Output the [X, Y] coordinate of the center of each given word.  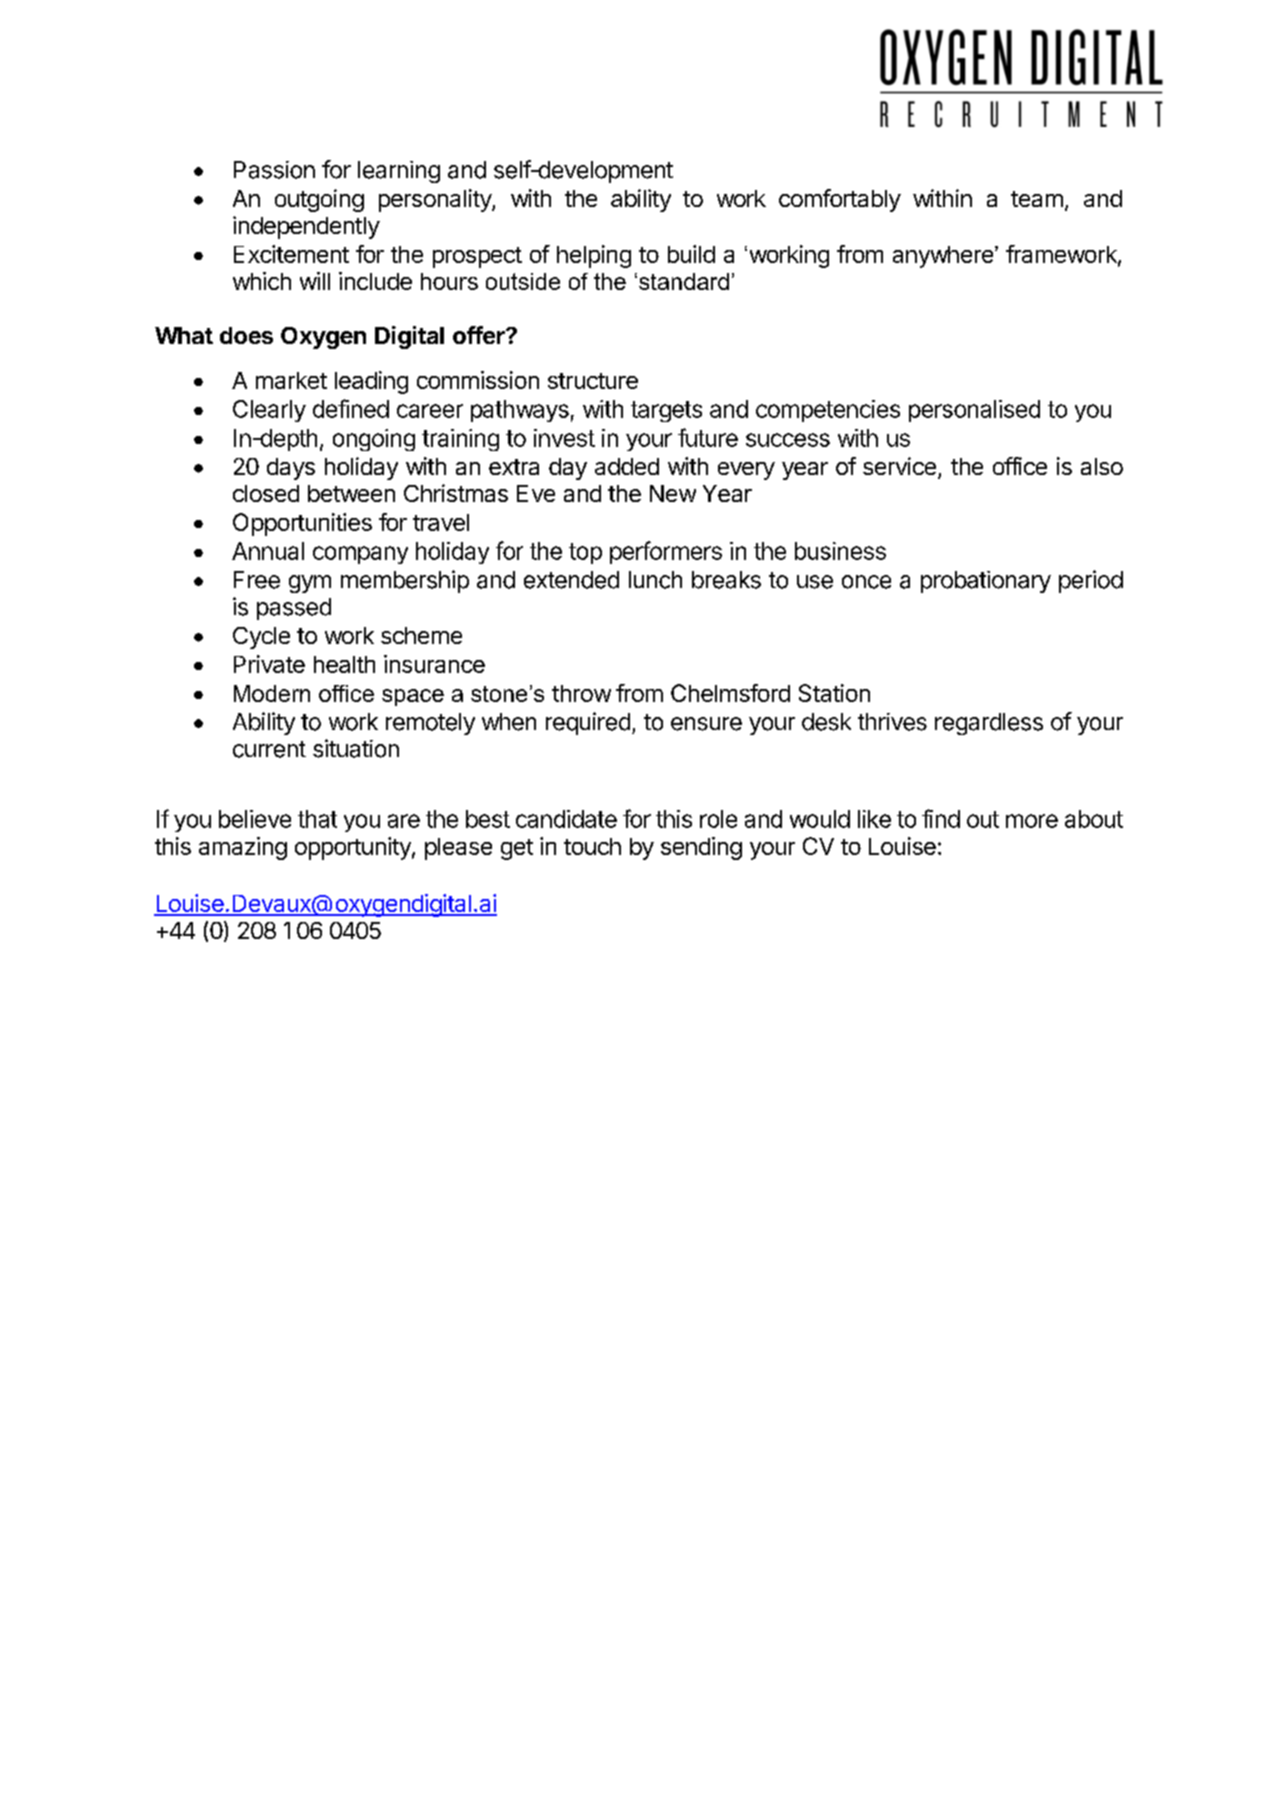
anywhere [943, 257]
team [1037, 199]
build [691, 254]
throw [581, 693]
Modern [272, 693]
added [627, 466]
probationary [986, 582]
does [246, 335]
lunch [655, 580]
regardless [989, 724]
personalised [974, 411]
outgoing [319, 200]
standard [684, 281]
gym [310, 584]
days [291, 469]
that [317, 819]
